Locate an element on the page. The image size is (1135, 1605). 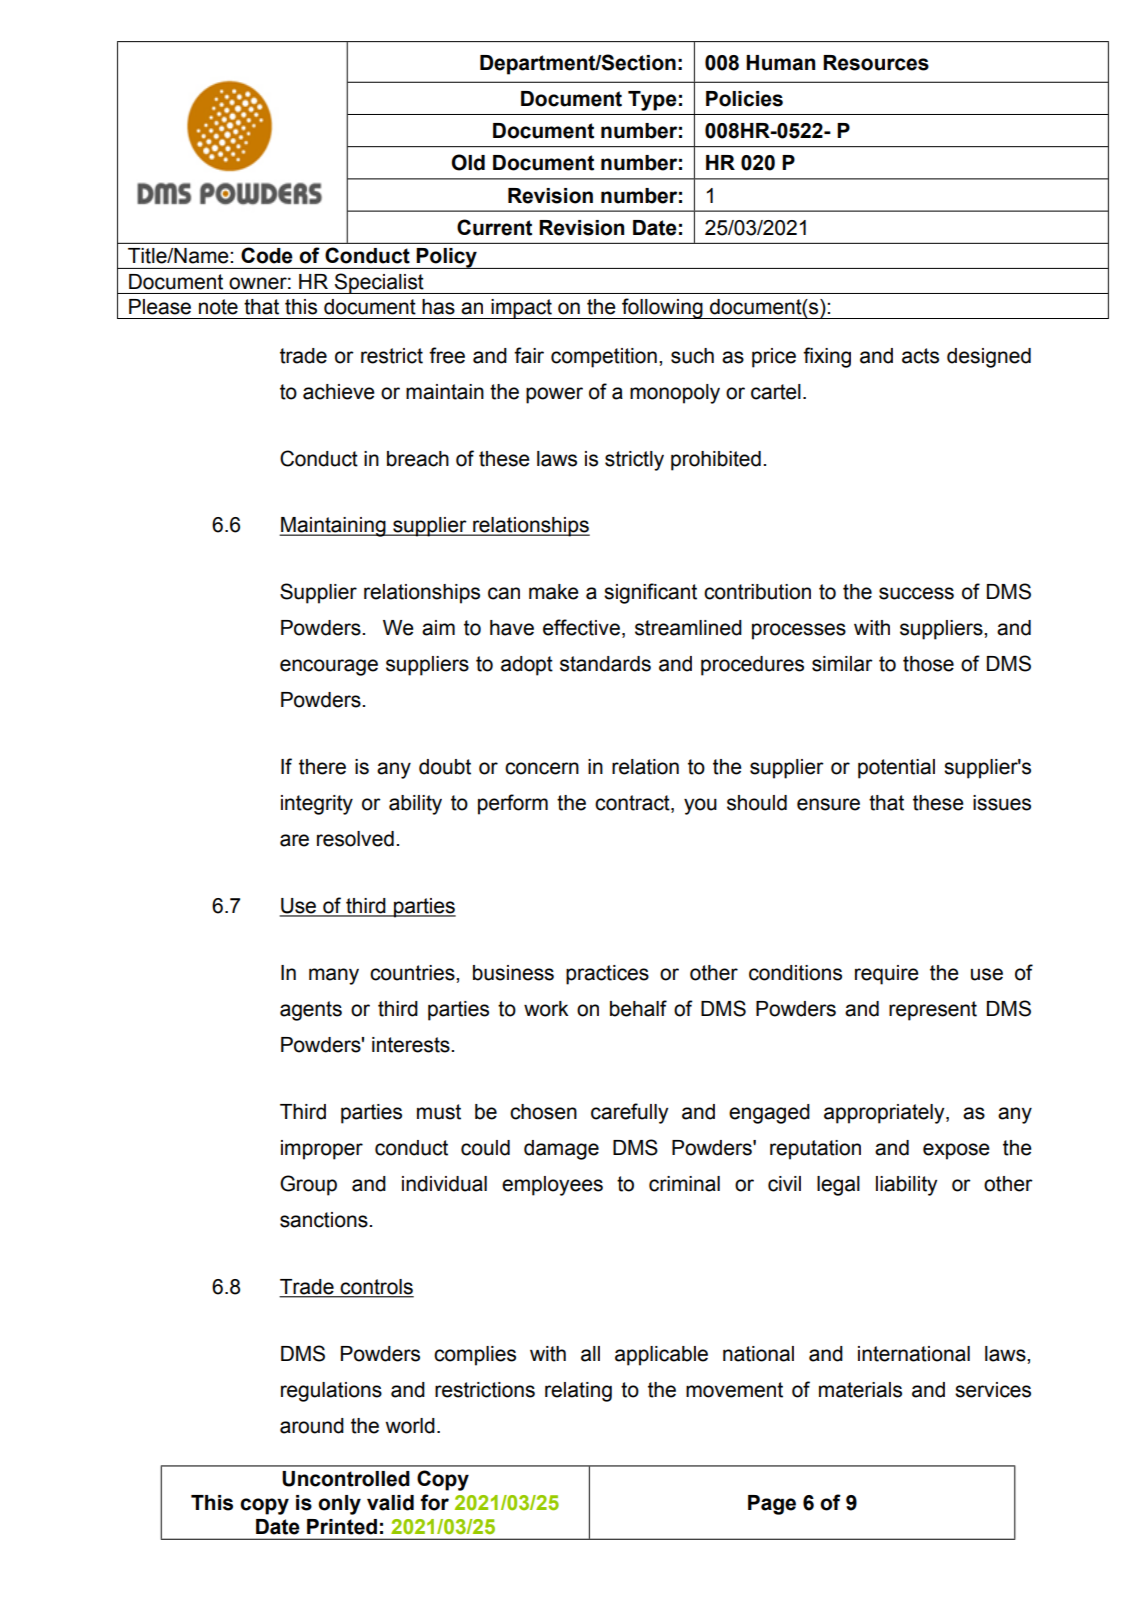
encourage is located at coordinates (329, 667).
